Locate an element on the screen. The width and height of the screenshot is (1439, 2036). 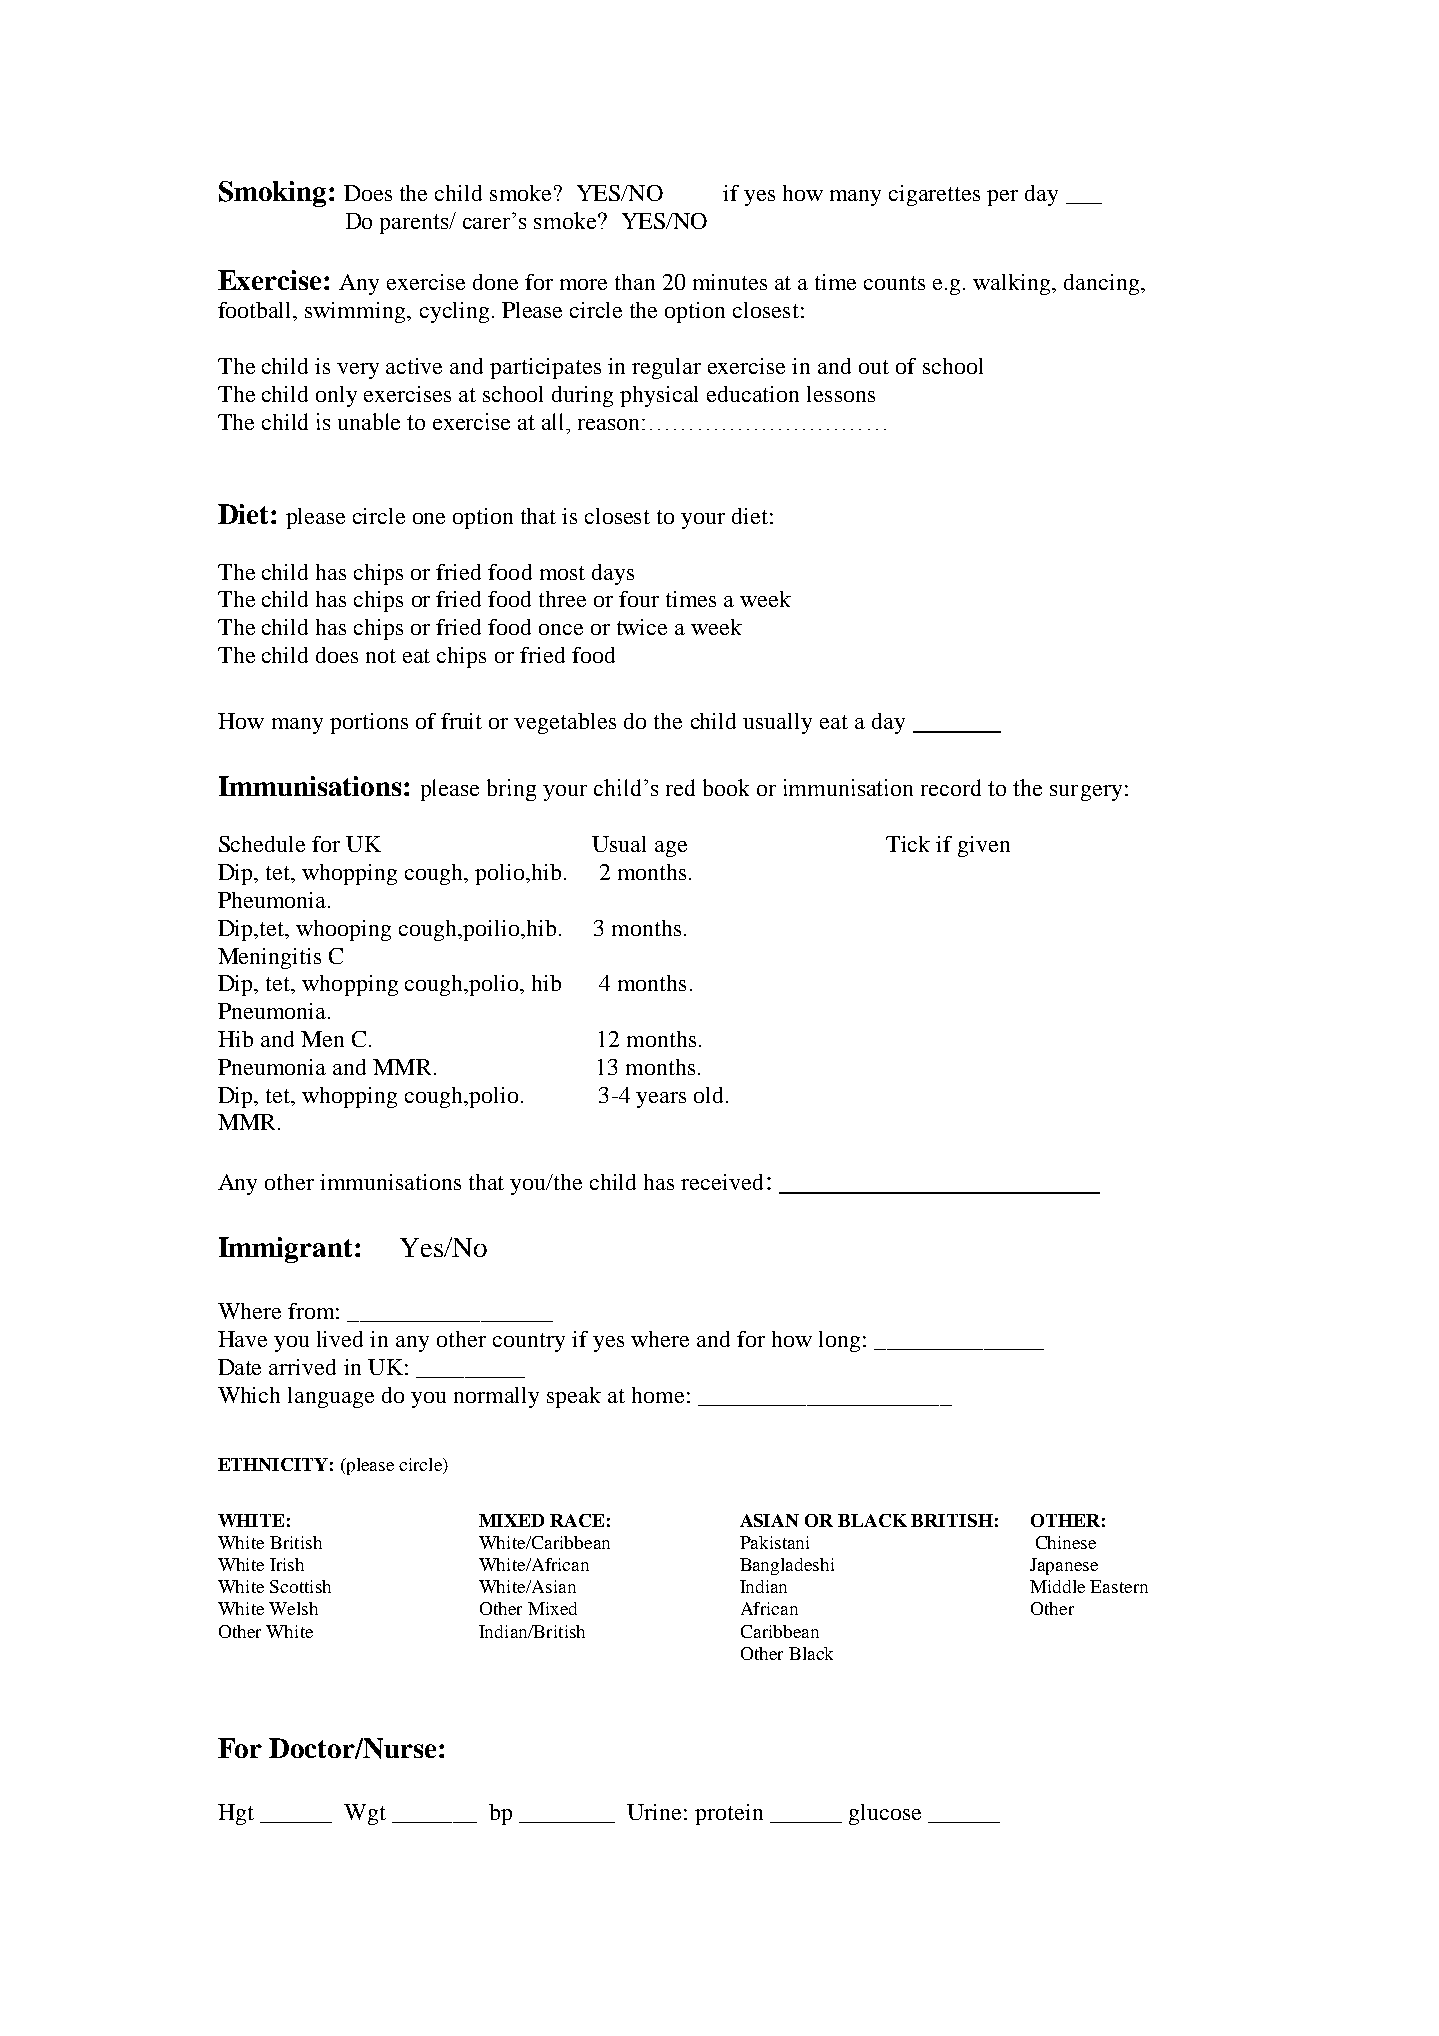
Welsh is located at coordinates (293, 1608).
